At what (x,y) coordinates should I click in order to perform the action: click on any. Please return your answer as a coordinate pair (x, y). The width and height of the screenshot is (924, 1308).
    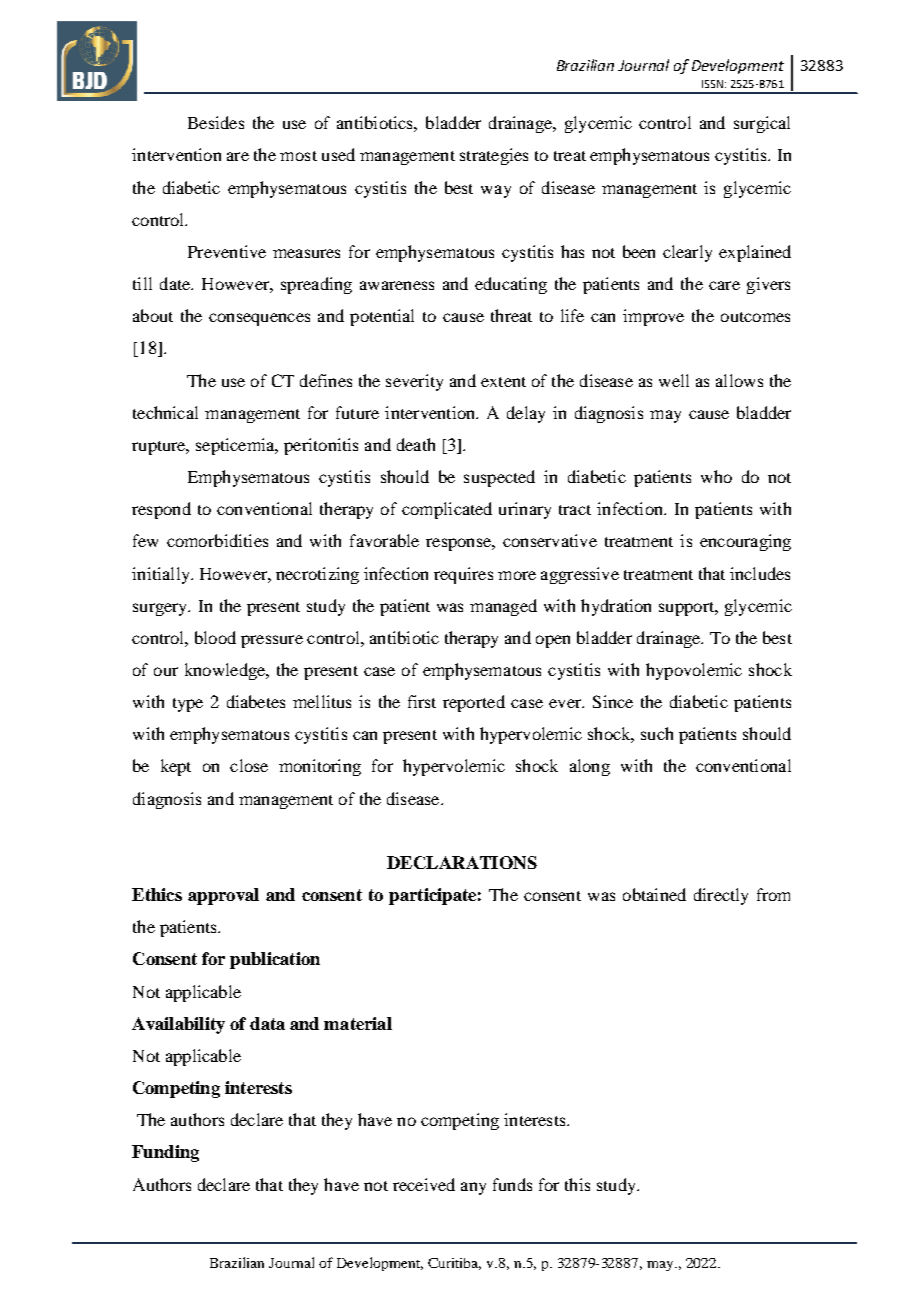
    Looking at the image, I should click on (473, 1188).
